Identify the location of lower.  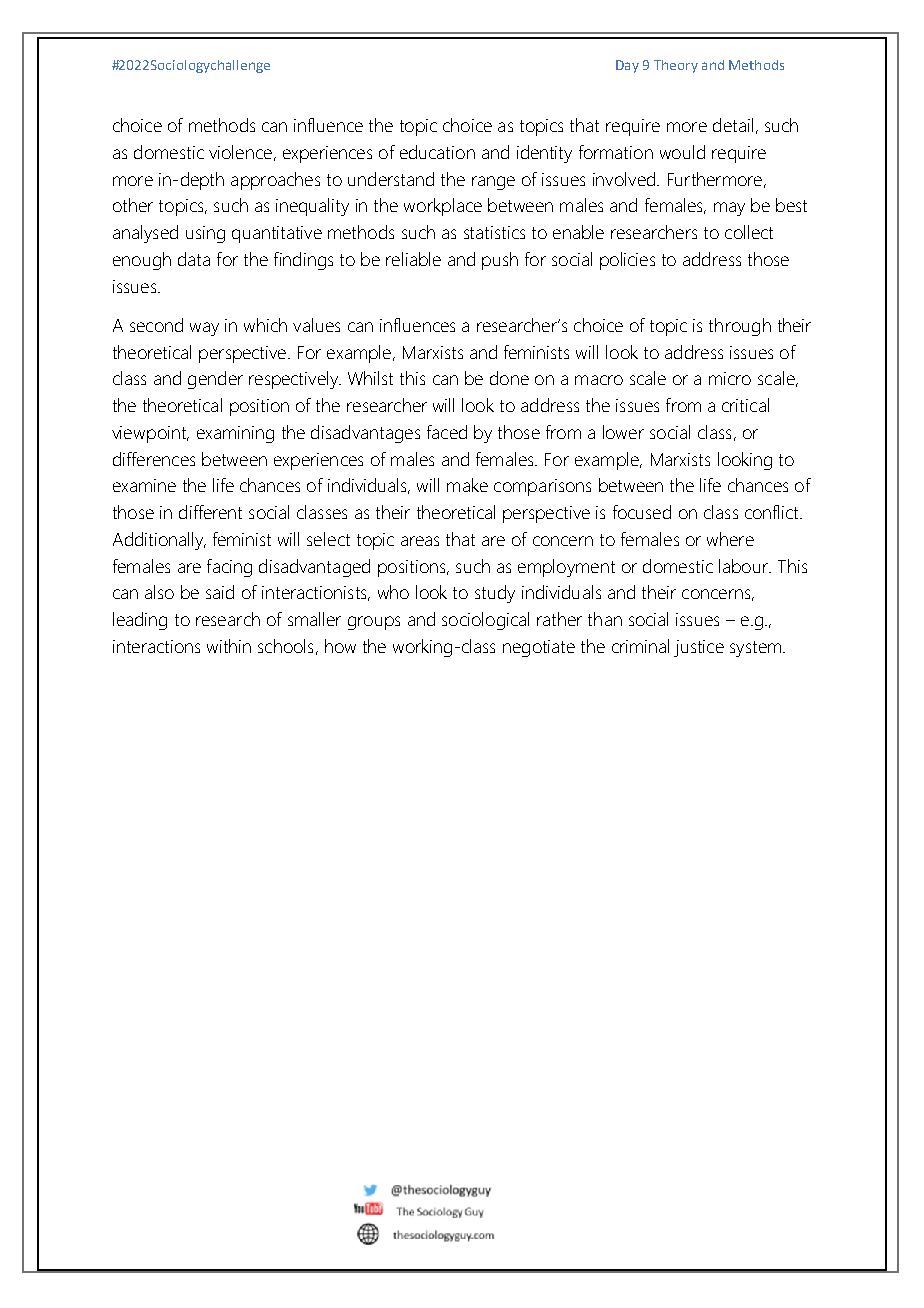
(623, 432).
